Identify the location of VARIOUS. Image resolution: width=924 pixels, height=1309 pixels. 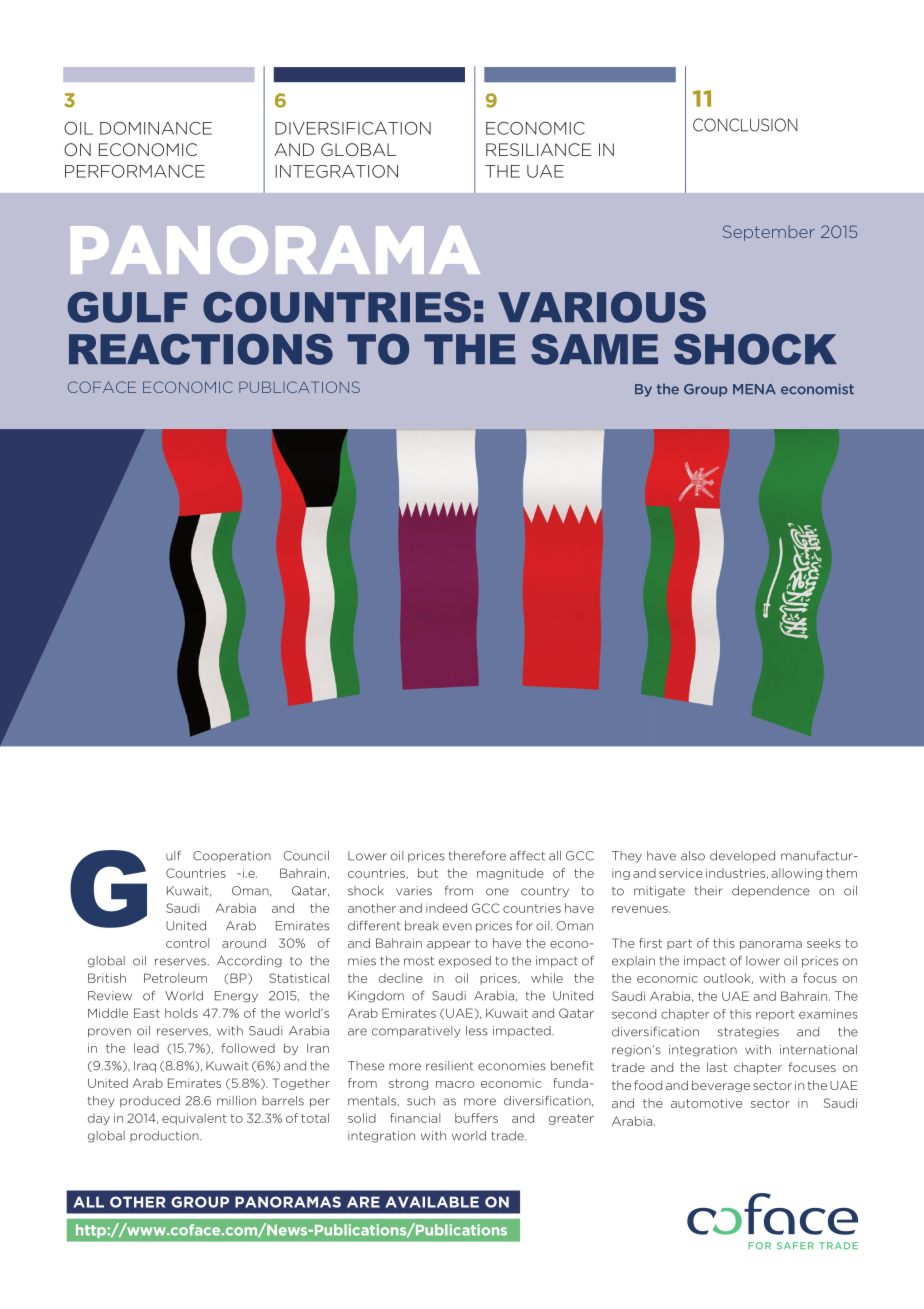
(602, 307).
